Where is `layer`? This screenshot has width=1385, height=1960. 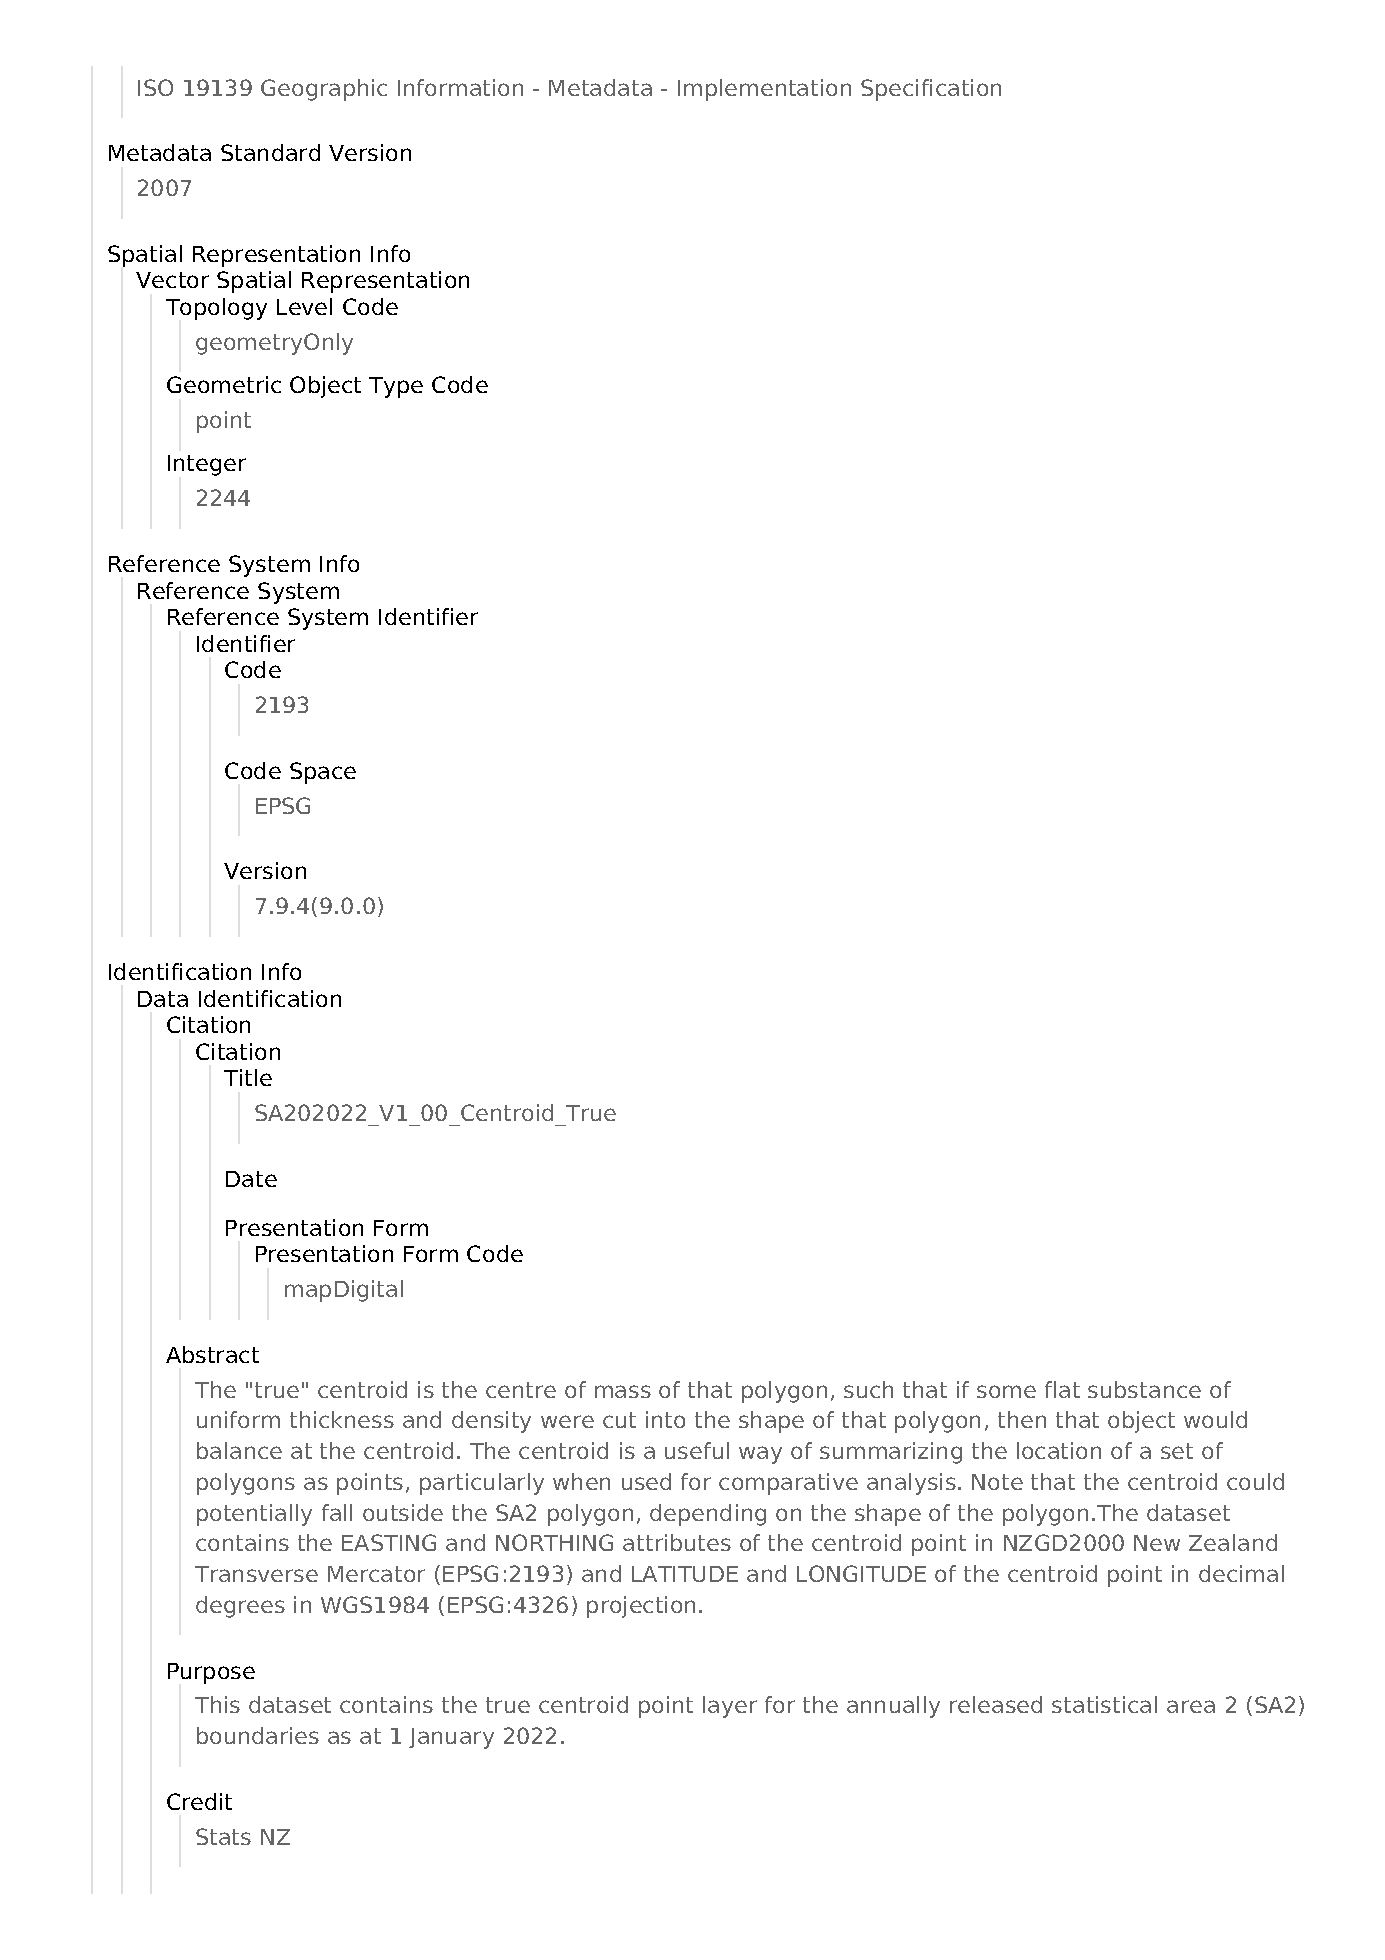 layer is located at coordinates (730, 1707).
